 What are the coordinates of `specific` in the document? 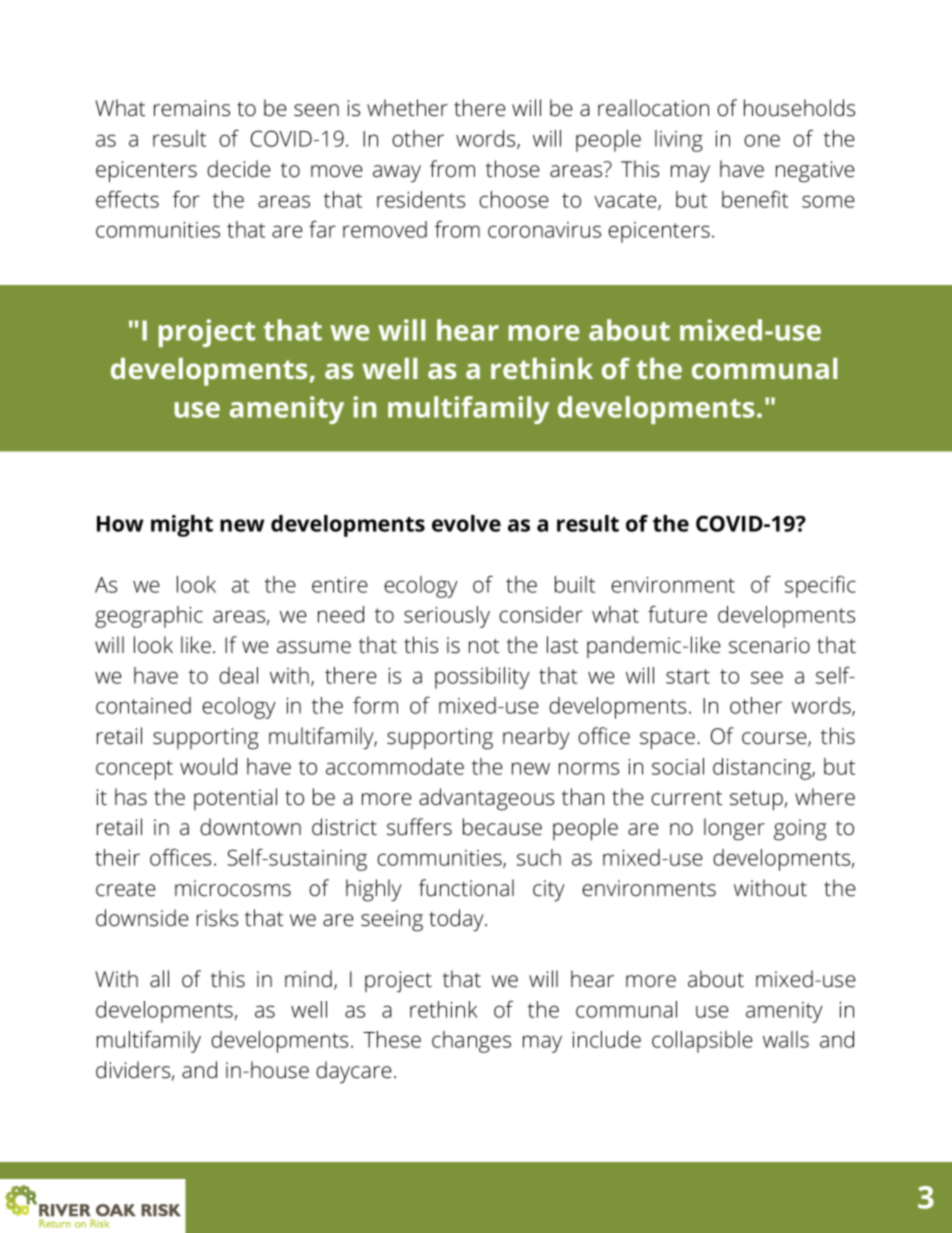 It's located at (820, 587).
